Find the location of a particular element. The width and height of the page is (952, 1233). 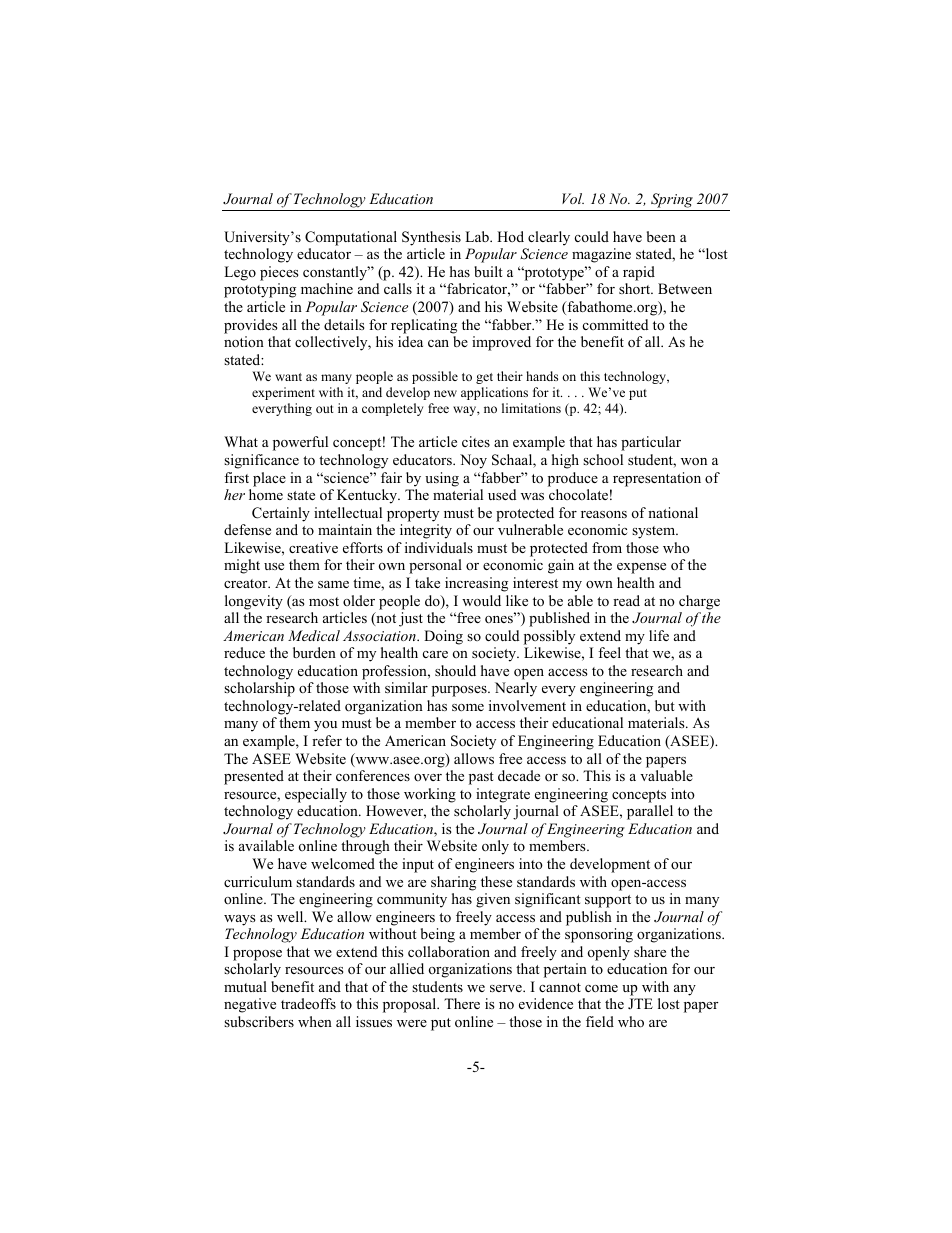

pieces is located at coordinates (279, 273).
